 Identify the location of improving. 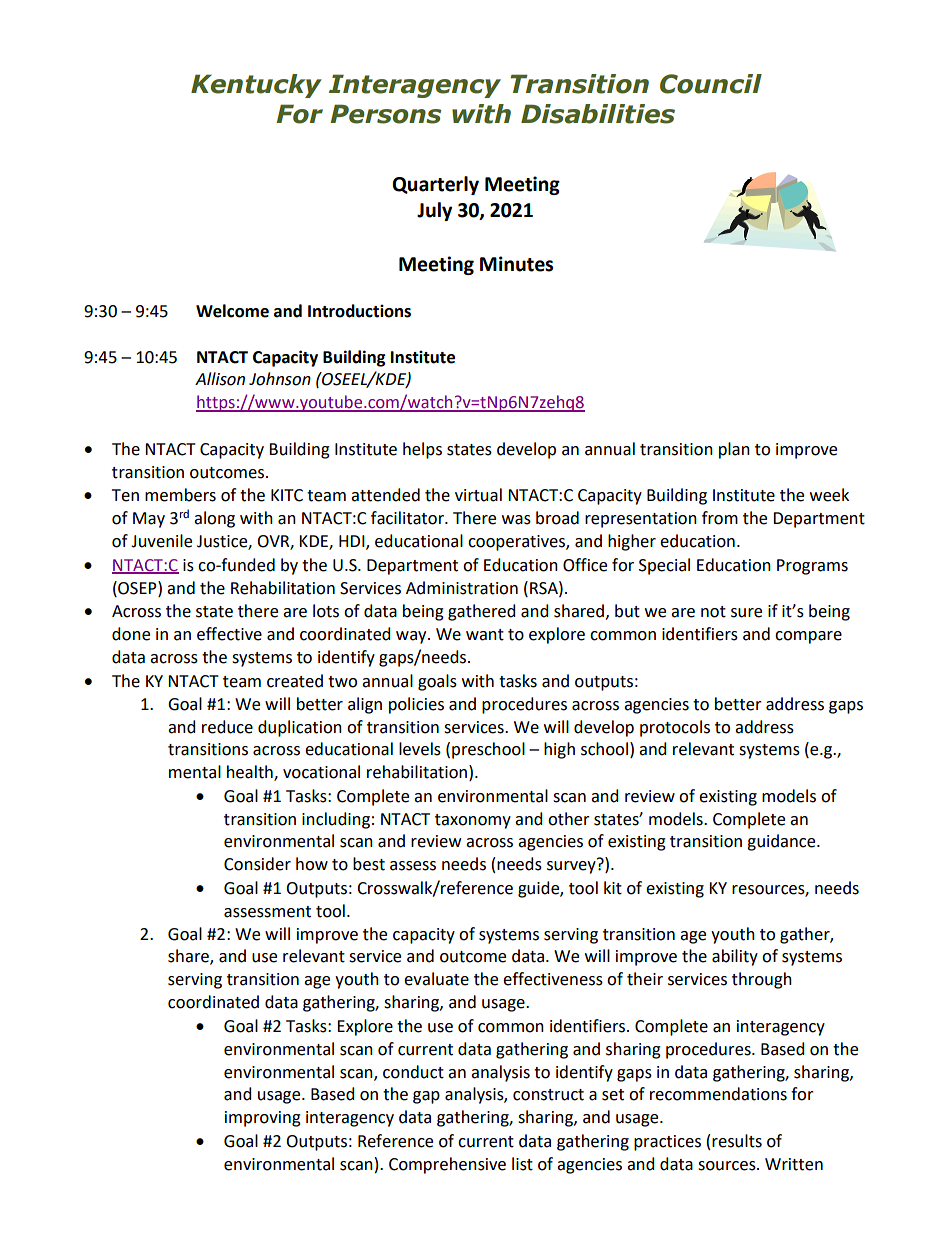
(263, 1119).
